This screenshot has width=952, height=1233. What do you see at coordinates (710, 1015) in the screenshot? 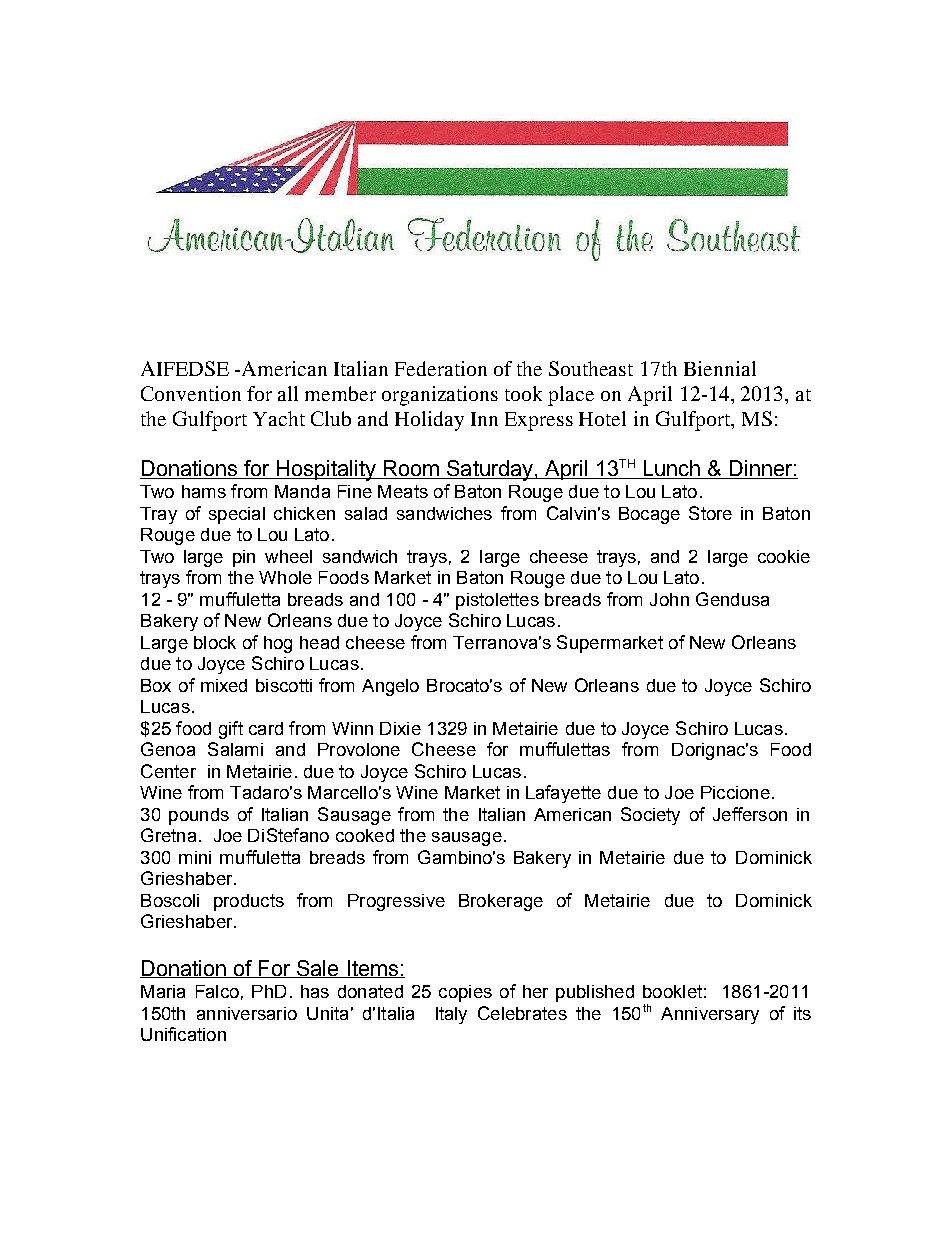
I see `Anniversary` at bounding box center [710, 1015].
